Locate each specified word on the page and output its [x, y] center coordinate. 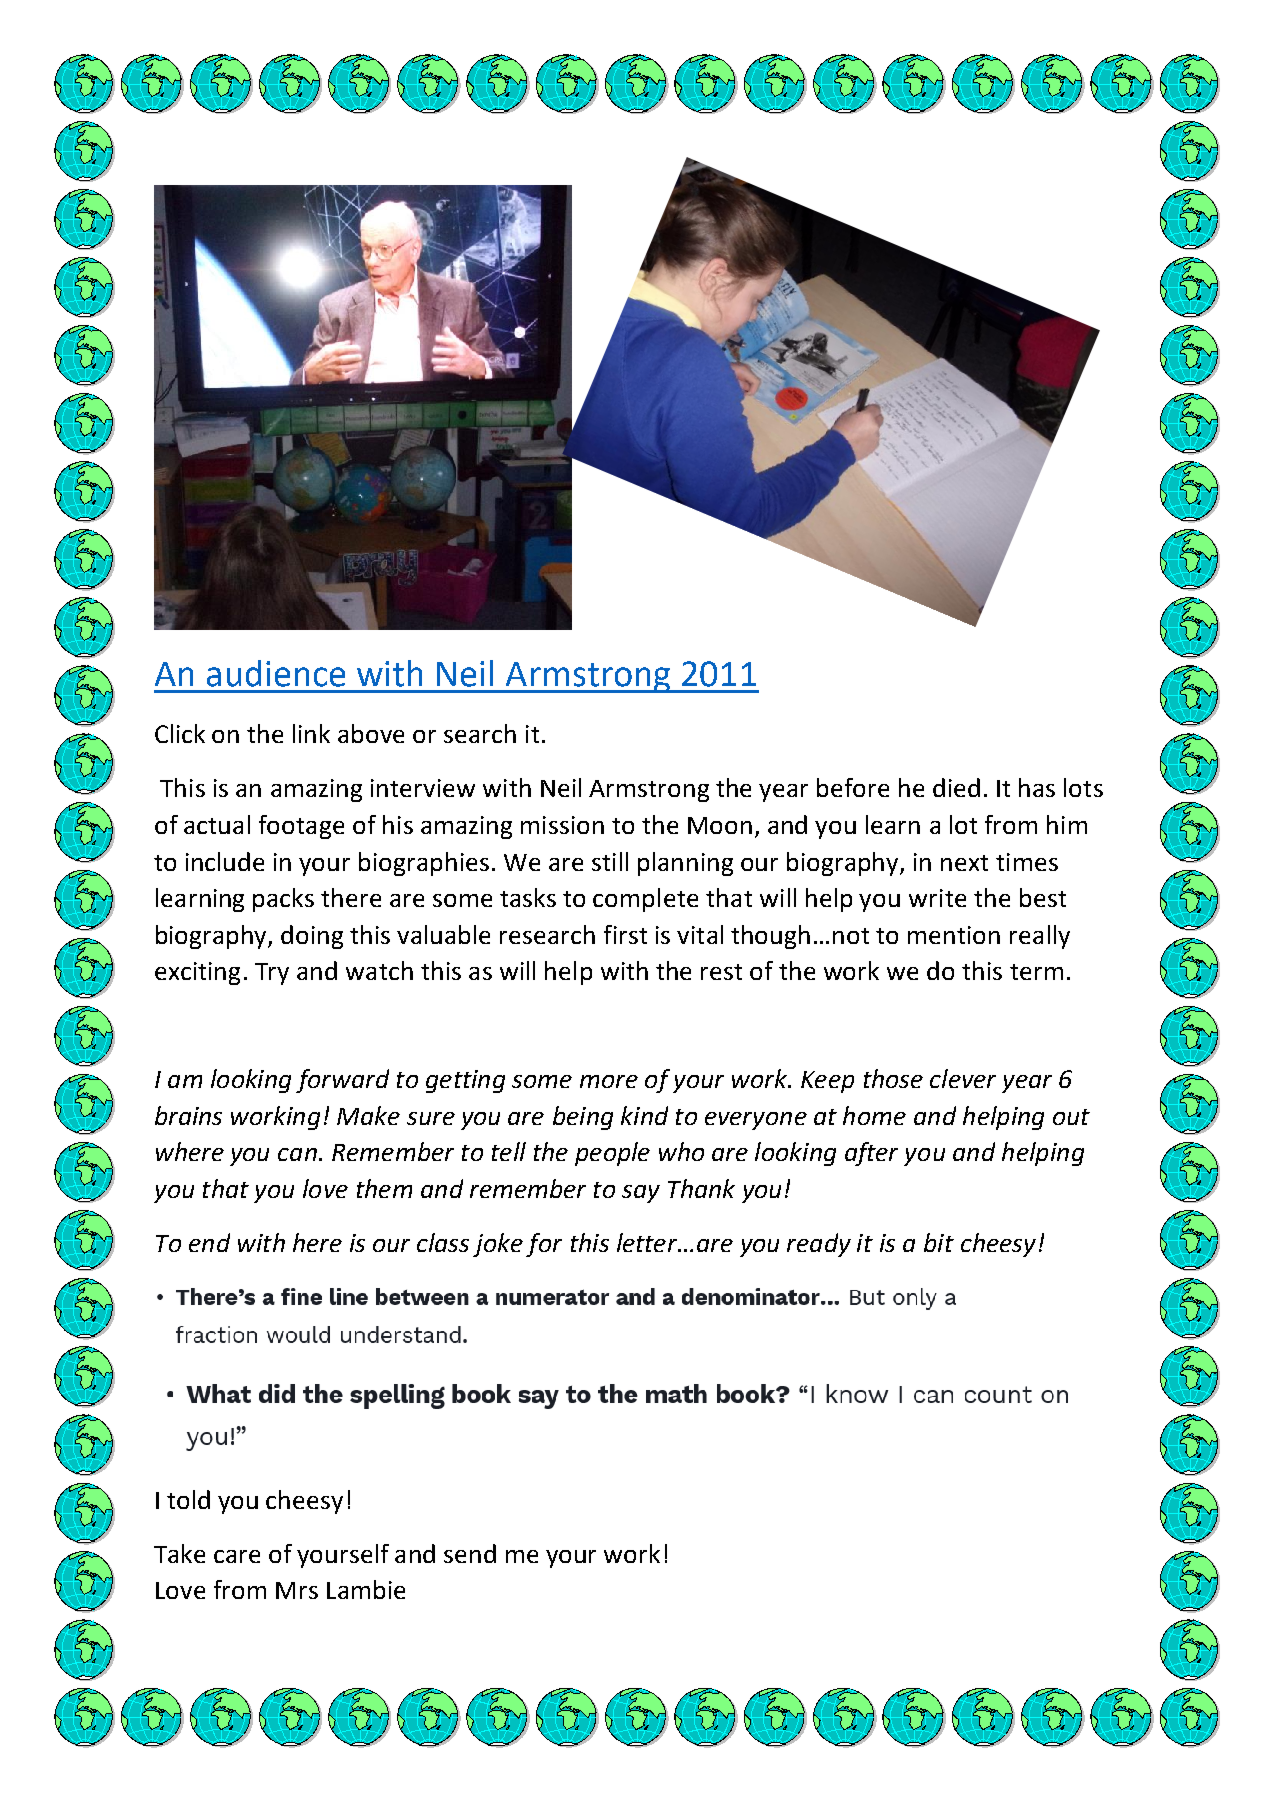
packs [283, 900]
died [956, 787]
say [641, 1194]
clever [963, 1078]
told [188, 1499]
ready [819, 1245]
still [610, 861]
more [609, 1081]
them [384, 1188]
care [237, 1556]
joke [498, 1245]
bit [939, 1242]
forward [342, 1081]
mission [562, 825]
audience [276, 673]
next [964, 863]
